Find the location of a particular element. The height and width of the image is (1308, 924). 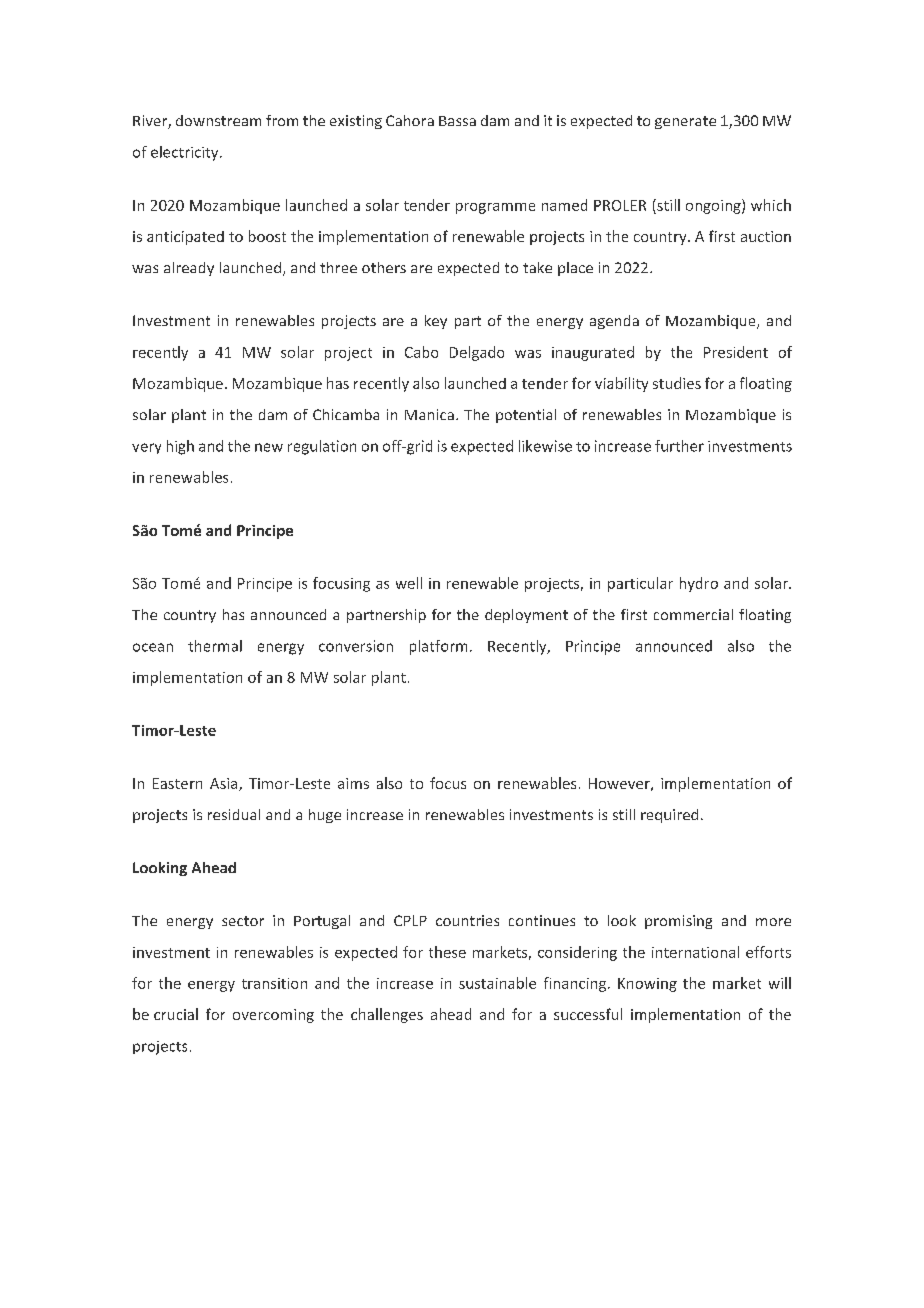

President is located at coordinates (736, 352).
